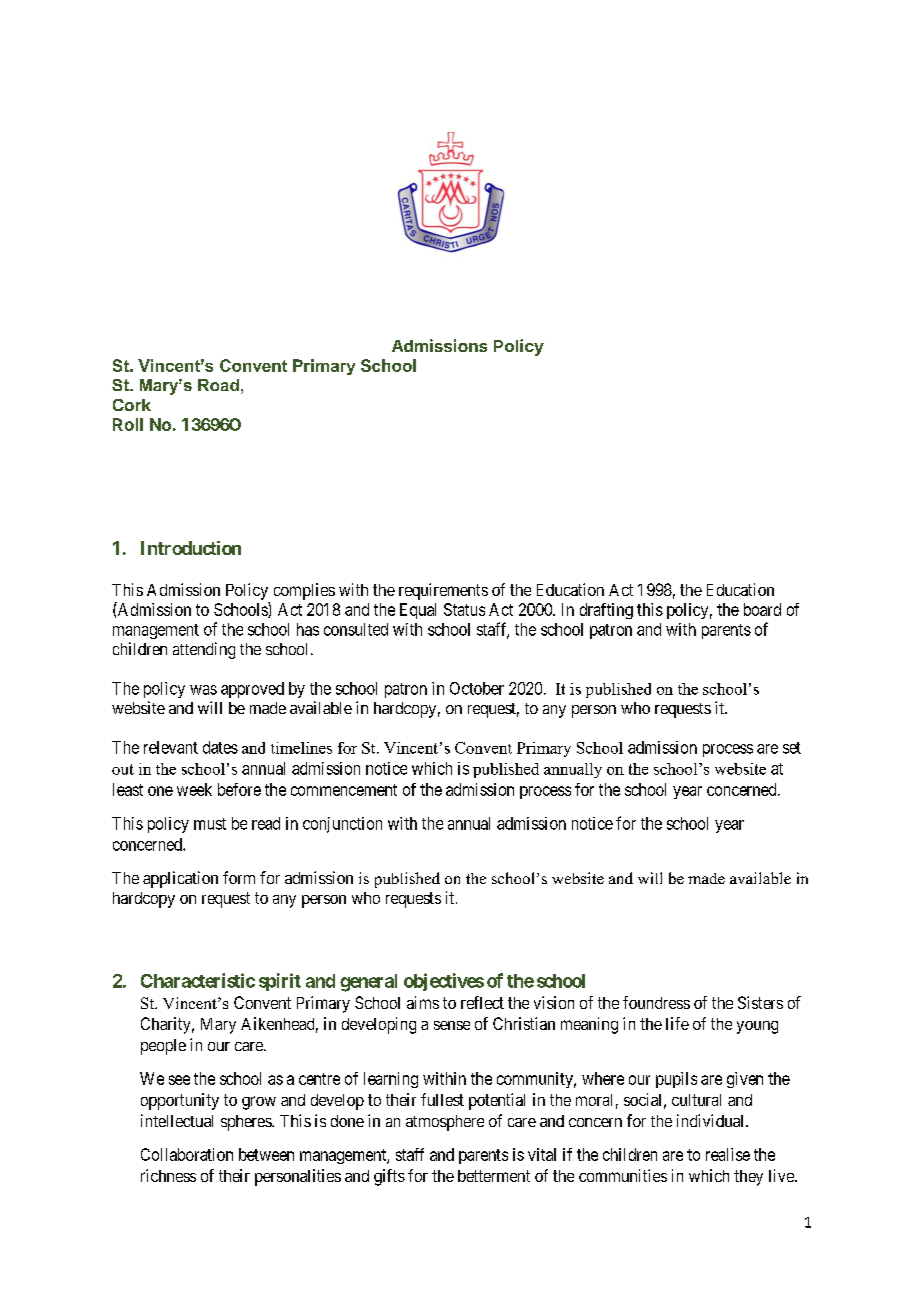 This page has height=1308, width=924. I want to click on Introduction, so click(191, 548).
